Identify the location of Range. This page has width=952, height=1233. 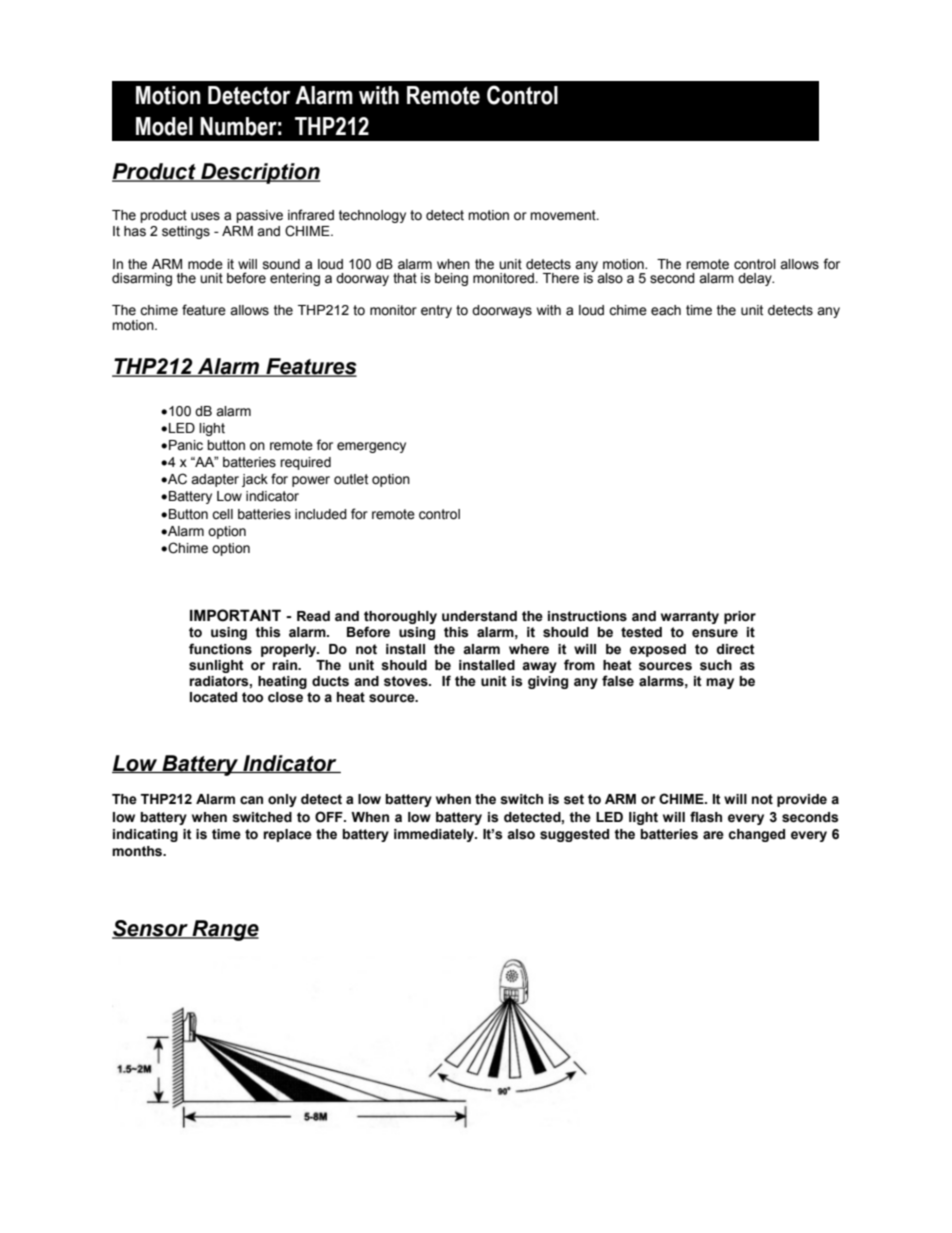
(224, 930).
